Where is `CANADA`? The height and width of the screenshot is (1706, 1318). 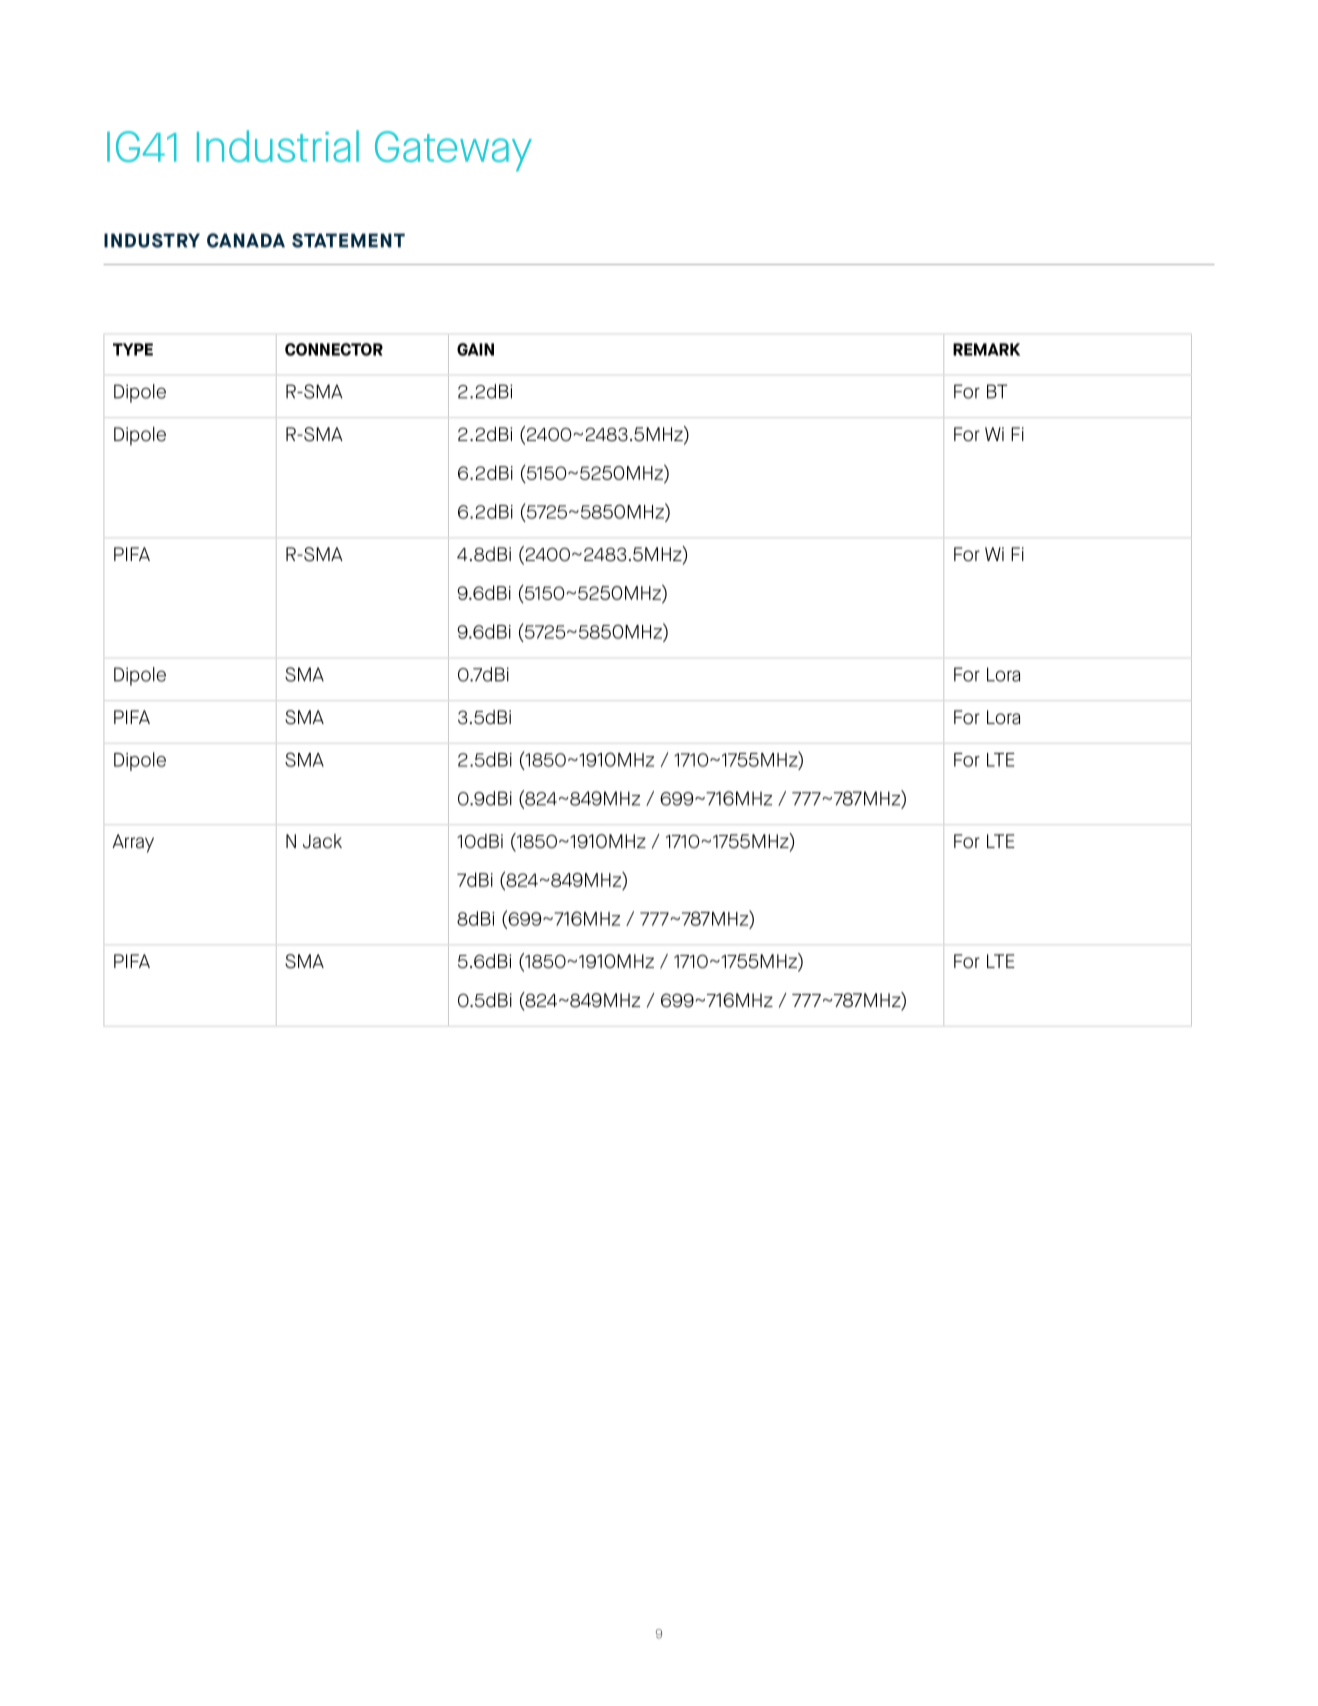 CANADA is located at coordinates (246, 240).
